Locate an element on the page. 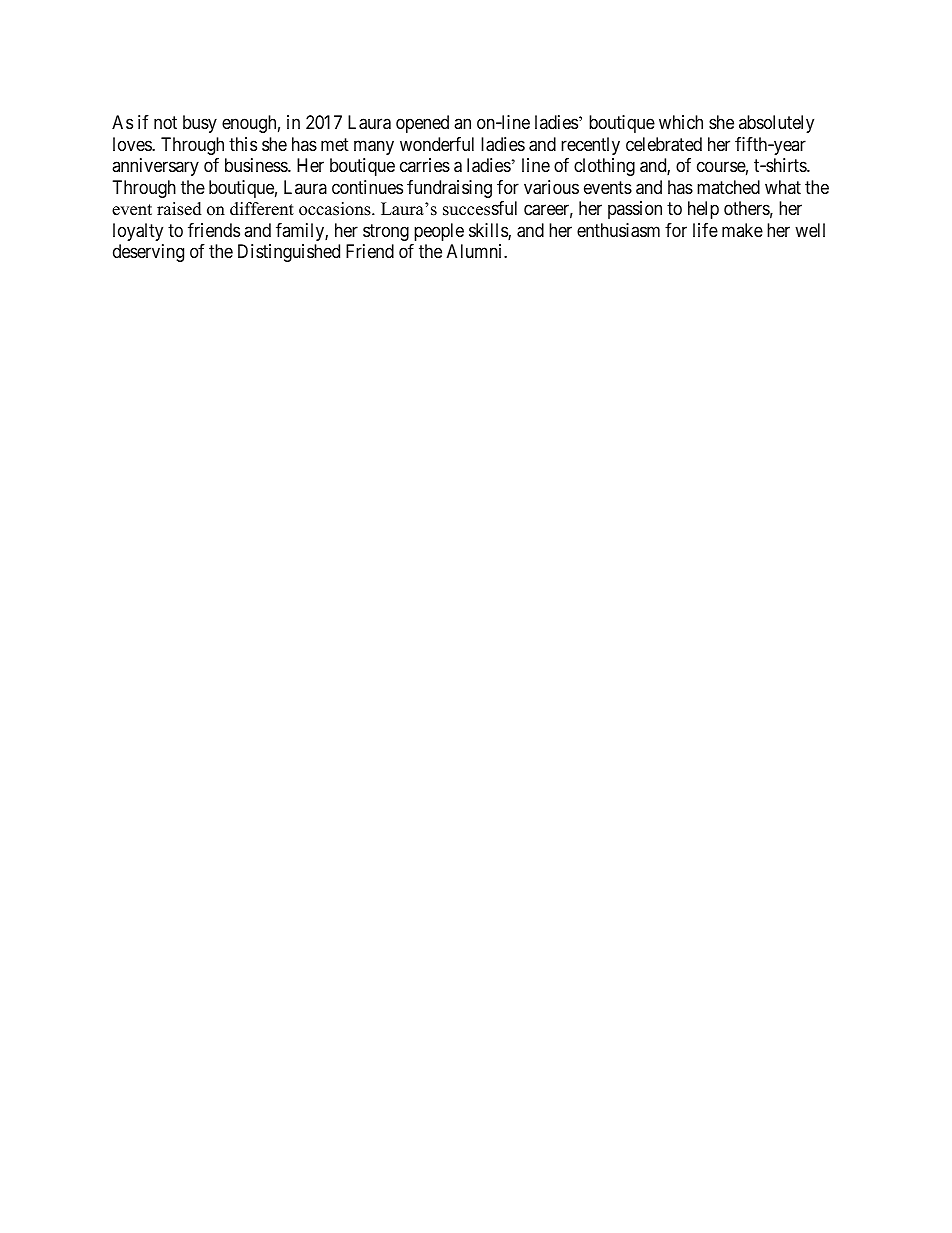 The width and height of the document is (952, 1233). wonderful is located at coordinates (437, 144).
